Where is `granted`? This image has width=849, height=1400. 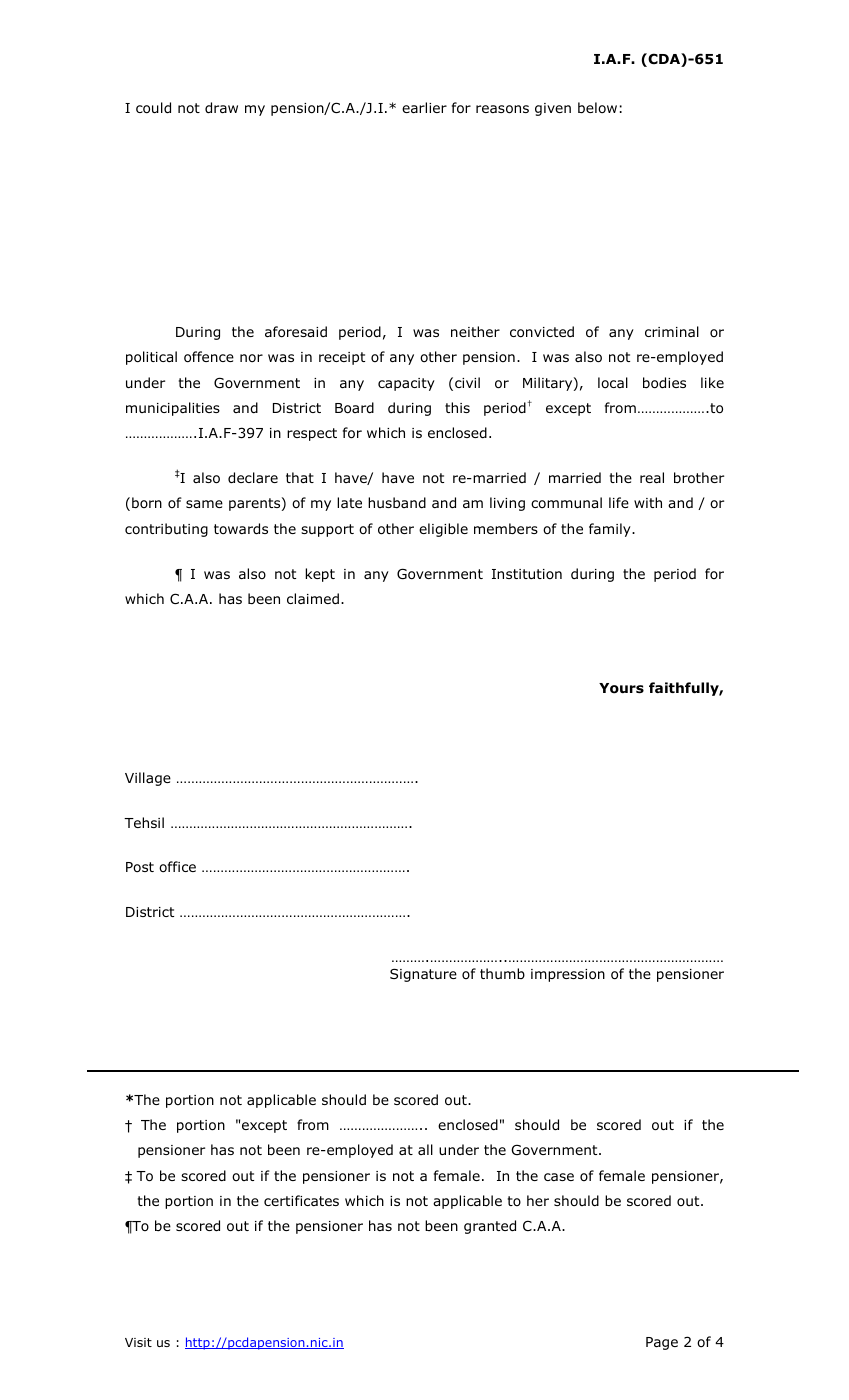 granted is located at coordinates (490, 1227).
